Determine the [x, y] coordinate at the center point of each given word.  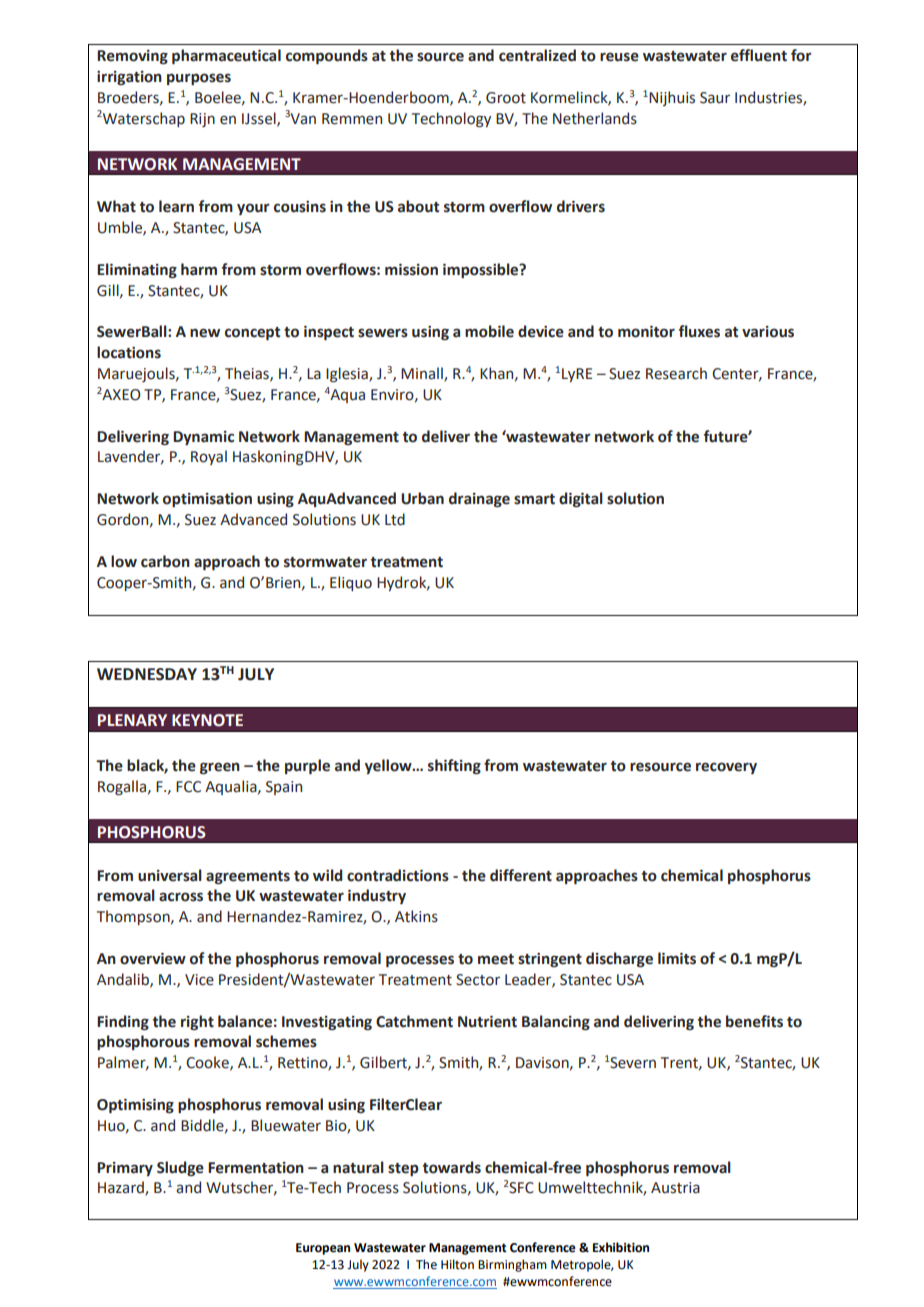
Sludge [180, 1168]
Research [676, 373]
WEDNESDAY [147, 674]
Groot [506, 98]
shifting [454, 766]
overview [153, 959]
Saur [715, 98]
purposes [199, 79]
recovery [726, 768]
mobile [489, 331]
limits [677, 958]
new [205, 333]
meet [496, 959]
